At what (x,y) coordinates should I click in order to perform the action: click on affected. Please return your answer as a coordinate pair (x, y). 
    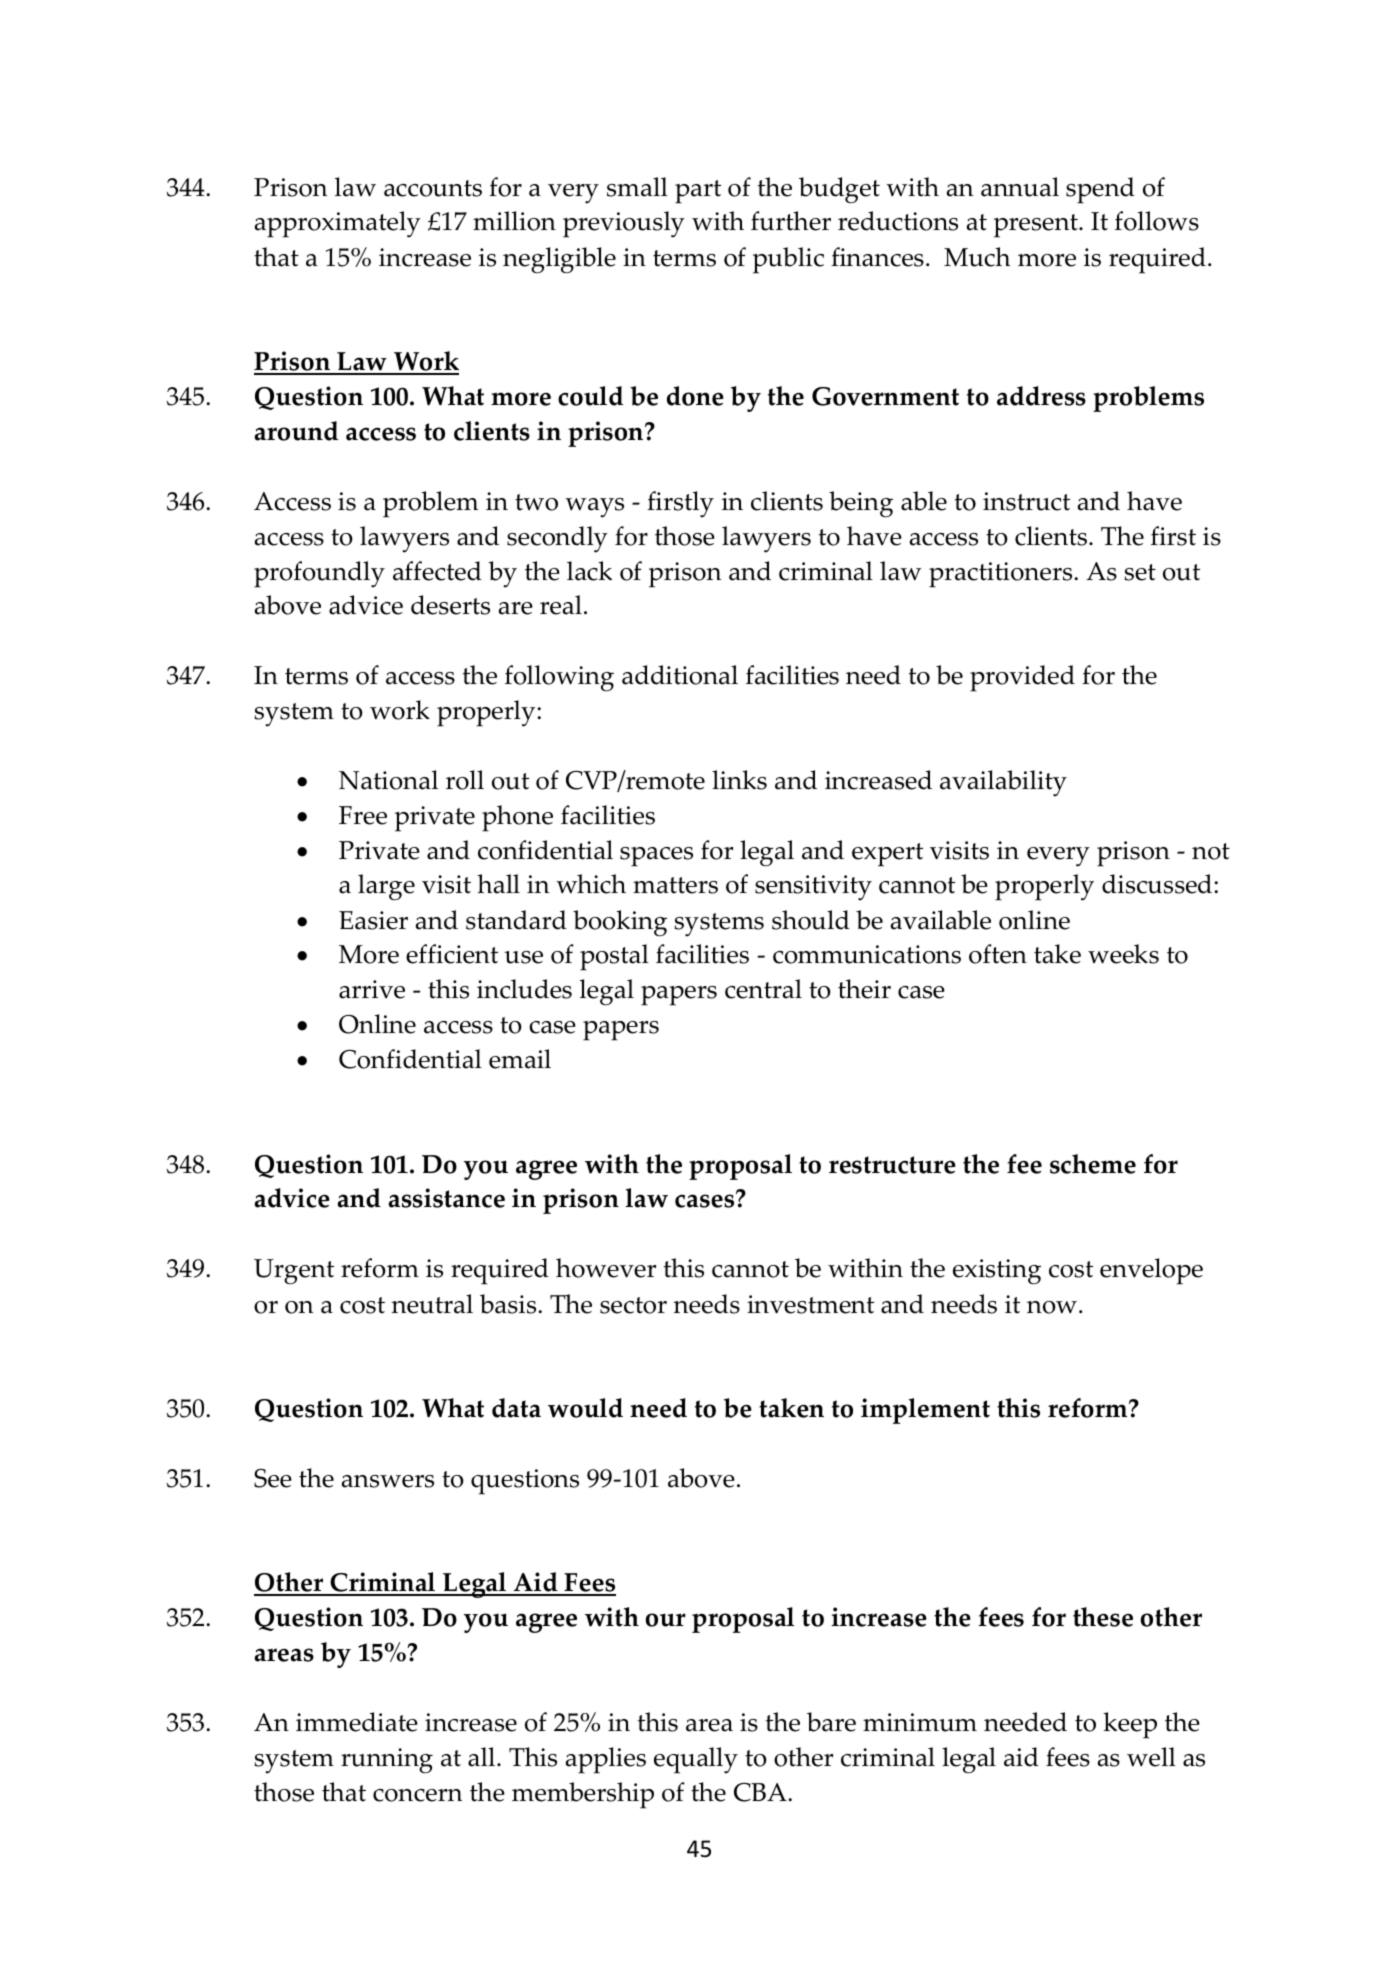
    Looking at the image, I should click on (437, 571).
